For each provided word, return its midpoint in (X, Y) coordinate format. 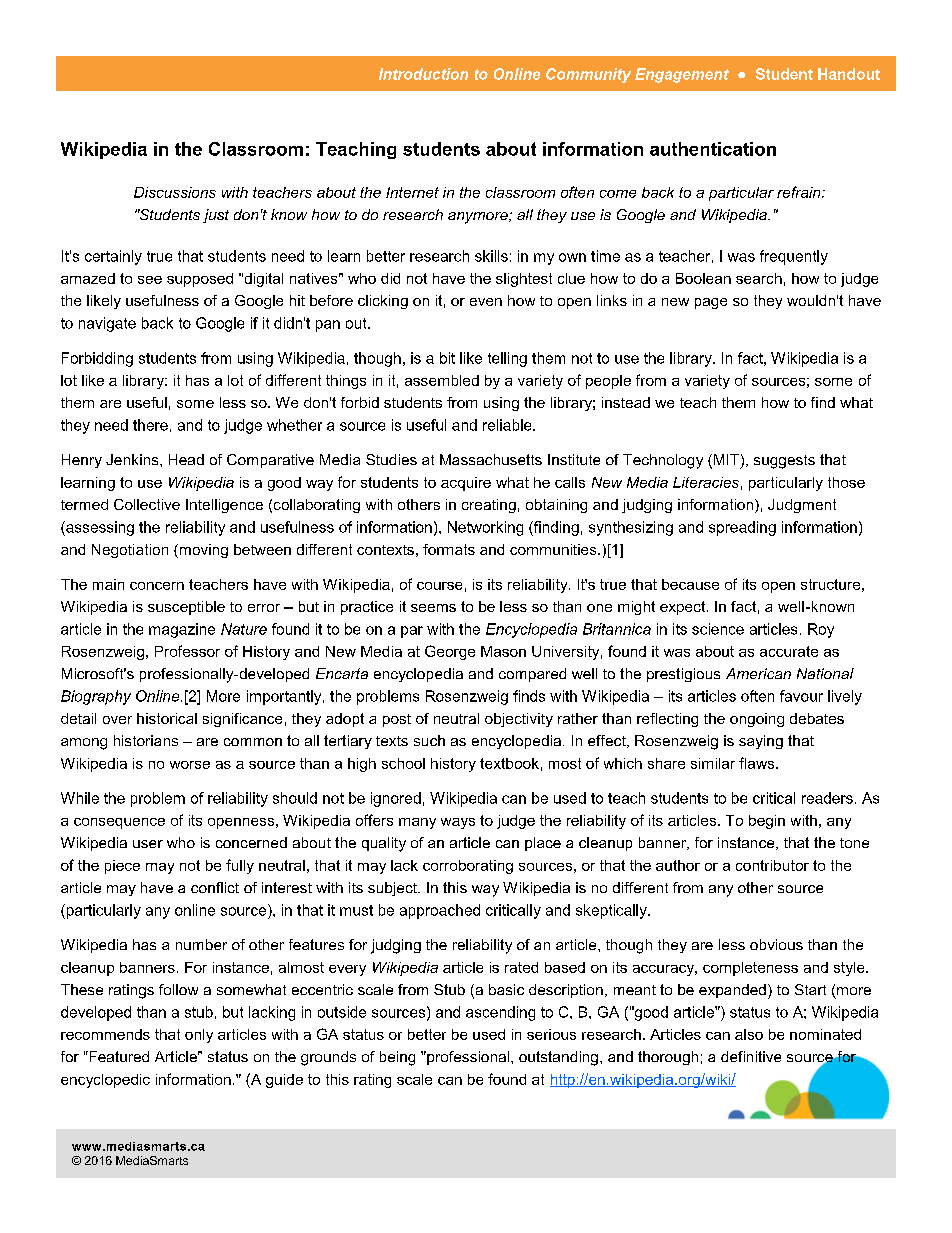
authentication (713, 149)
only (199, 1036)
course (439, 586)
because (690, 584)
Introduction (423, 74)
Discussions (175, 192)
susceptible (186, 608)
